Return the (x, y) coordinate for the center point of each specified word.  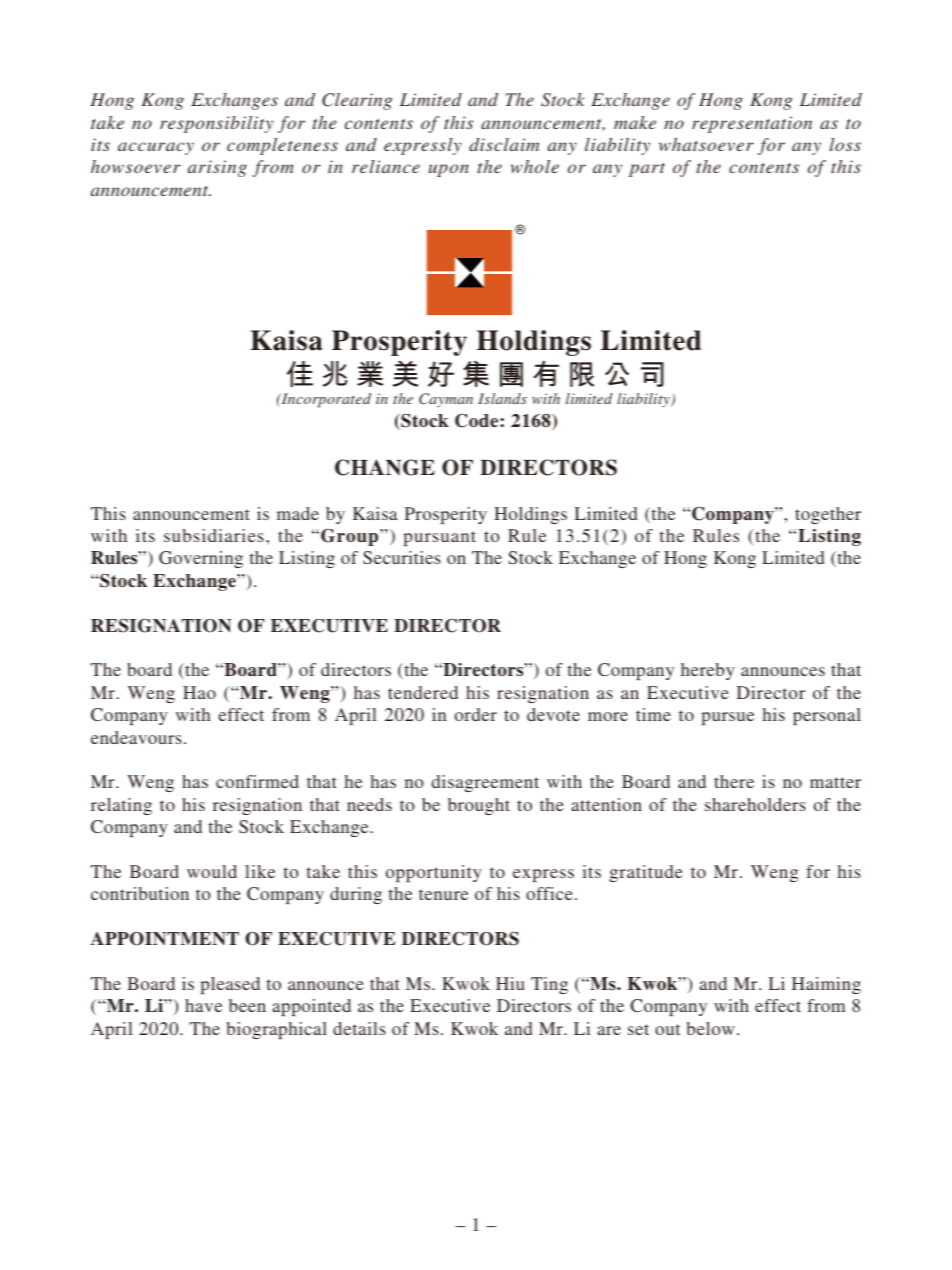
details (359, 1028)
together (828, 515)
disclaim (504, 144)
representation (752, 124)
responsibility (216, 124)
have (203, 1005)
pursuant (439, 538)
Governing (201, 559)
